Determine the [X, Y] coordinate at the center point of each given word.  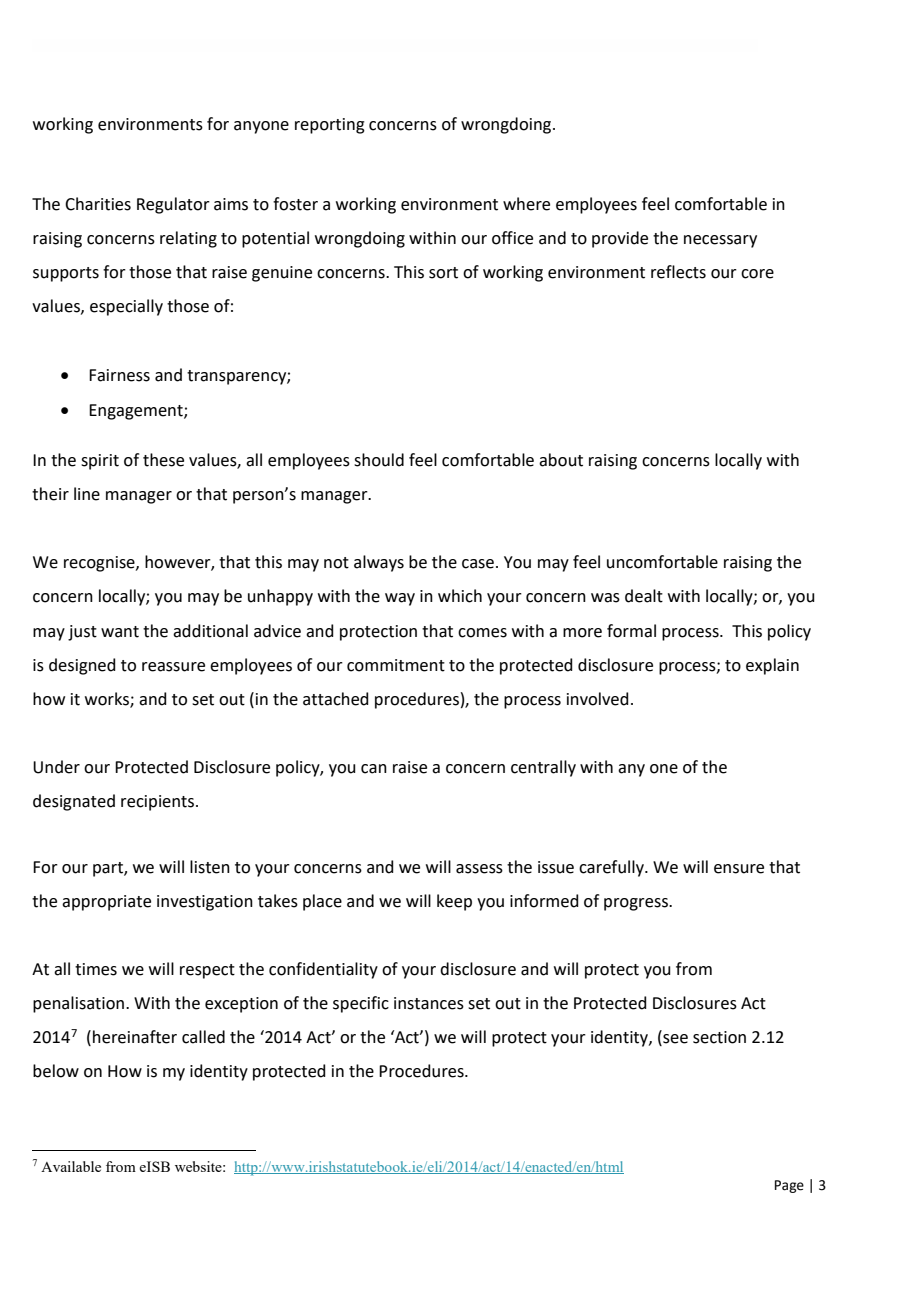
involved [598, 699]
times [96, 969]
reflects [678, 272]
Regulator [173, 205]
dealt [644, 596]
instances [429, 1003]
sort [443, 273]
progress [637, 904]
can [374, 769]
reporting [330, 126]
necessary [720, 241]
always [379, 563]
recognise [100, 564]
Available [71, 1166]
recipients [159, 803]
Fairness [119, 375]
